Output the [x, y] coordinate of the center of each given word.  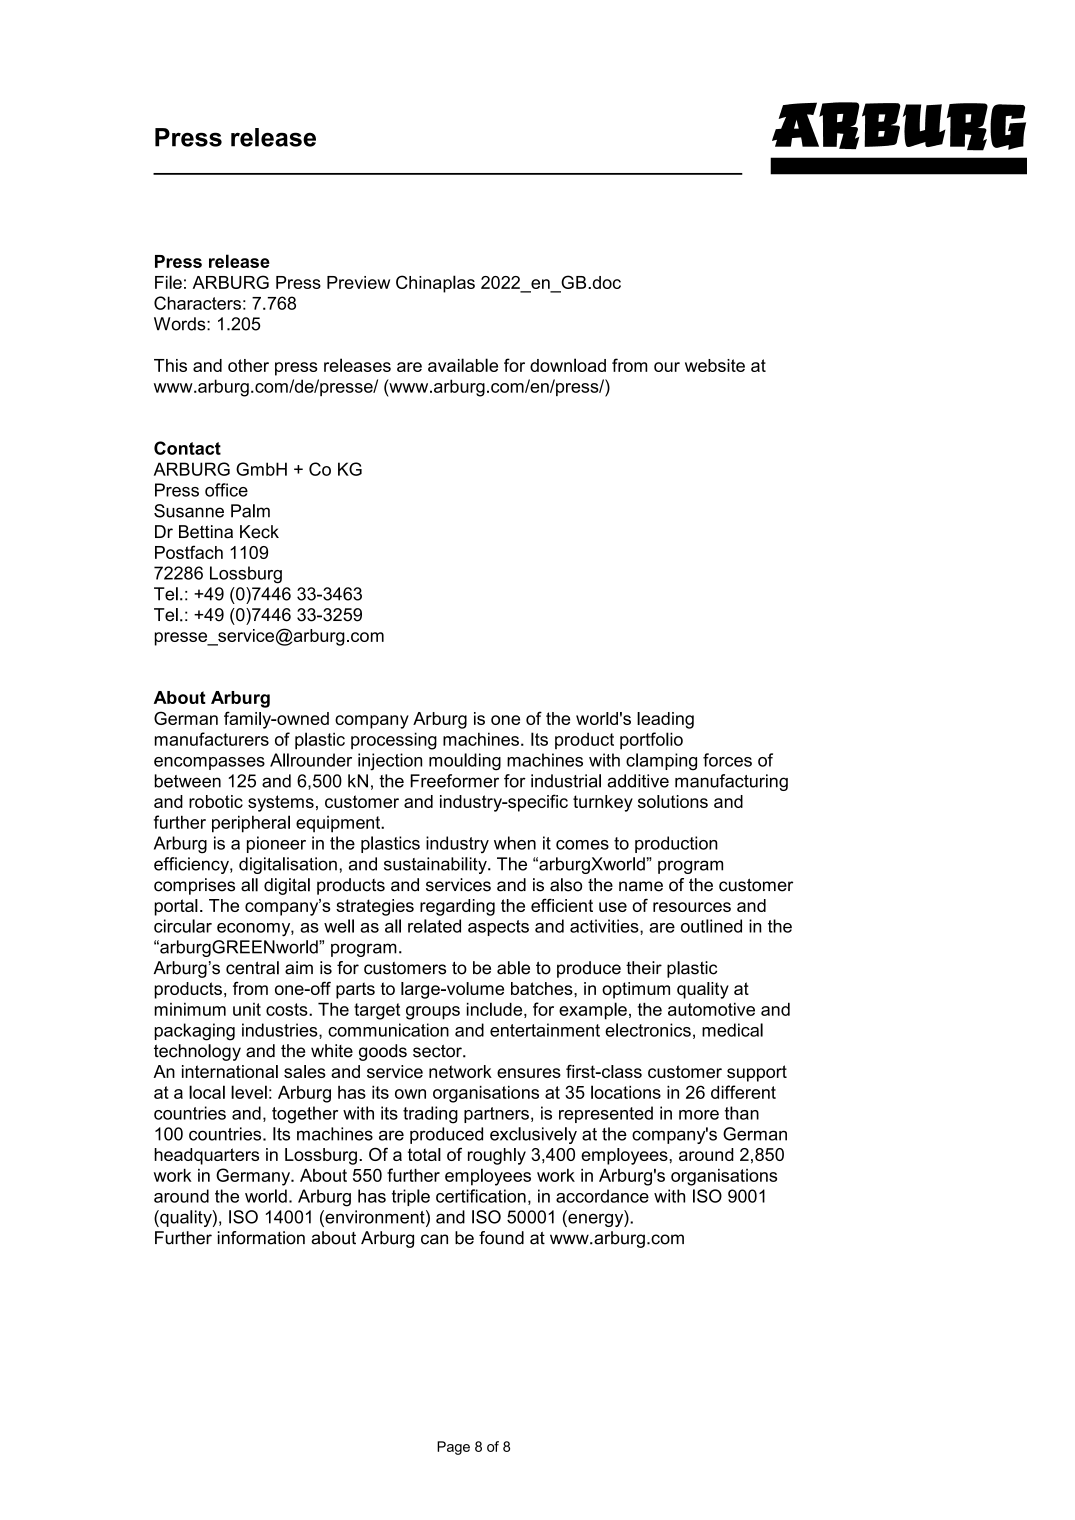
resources [692, 907]
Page [453, 1448]
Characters [197, 303]
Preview [358, 282]
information [261, 1238]
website [715, 365]
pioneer [276, 844]
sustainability [436, 865]
